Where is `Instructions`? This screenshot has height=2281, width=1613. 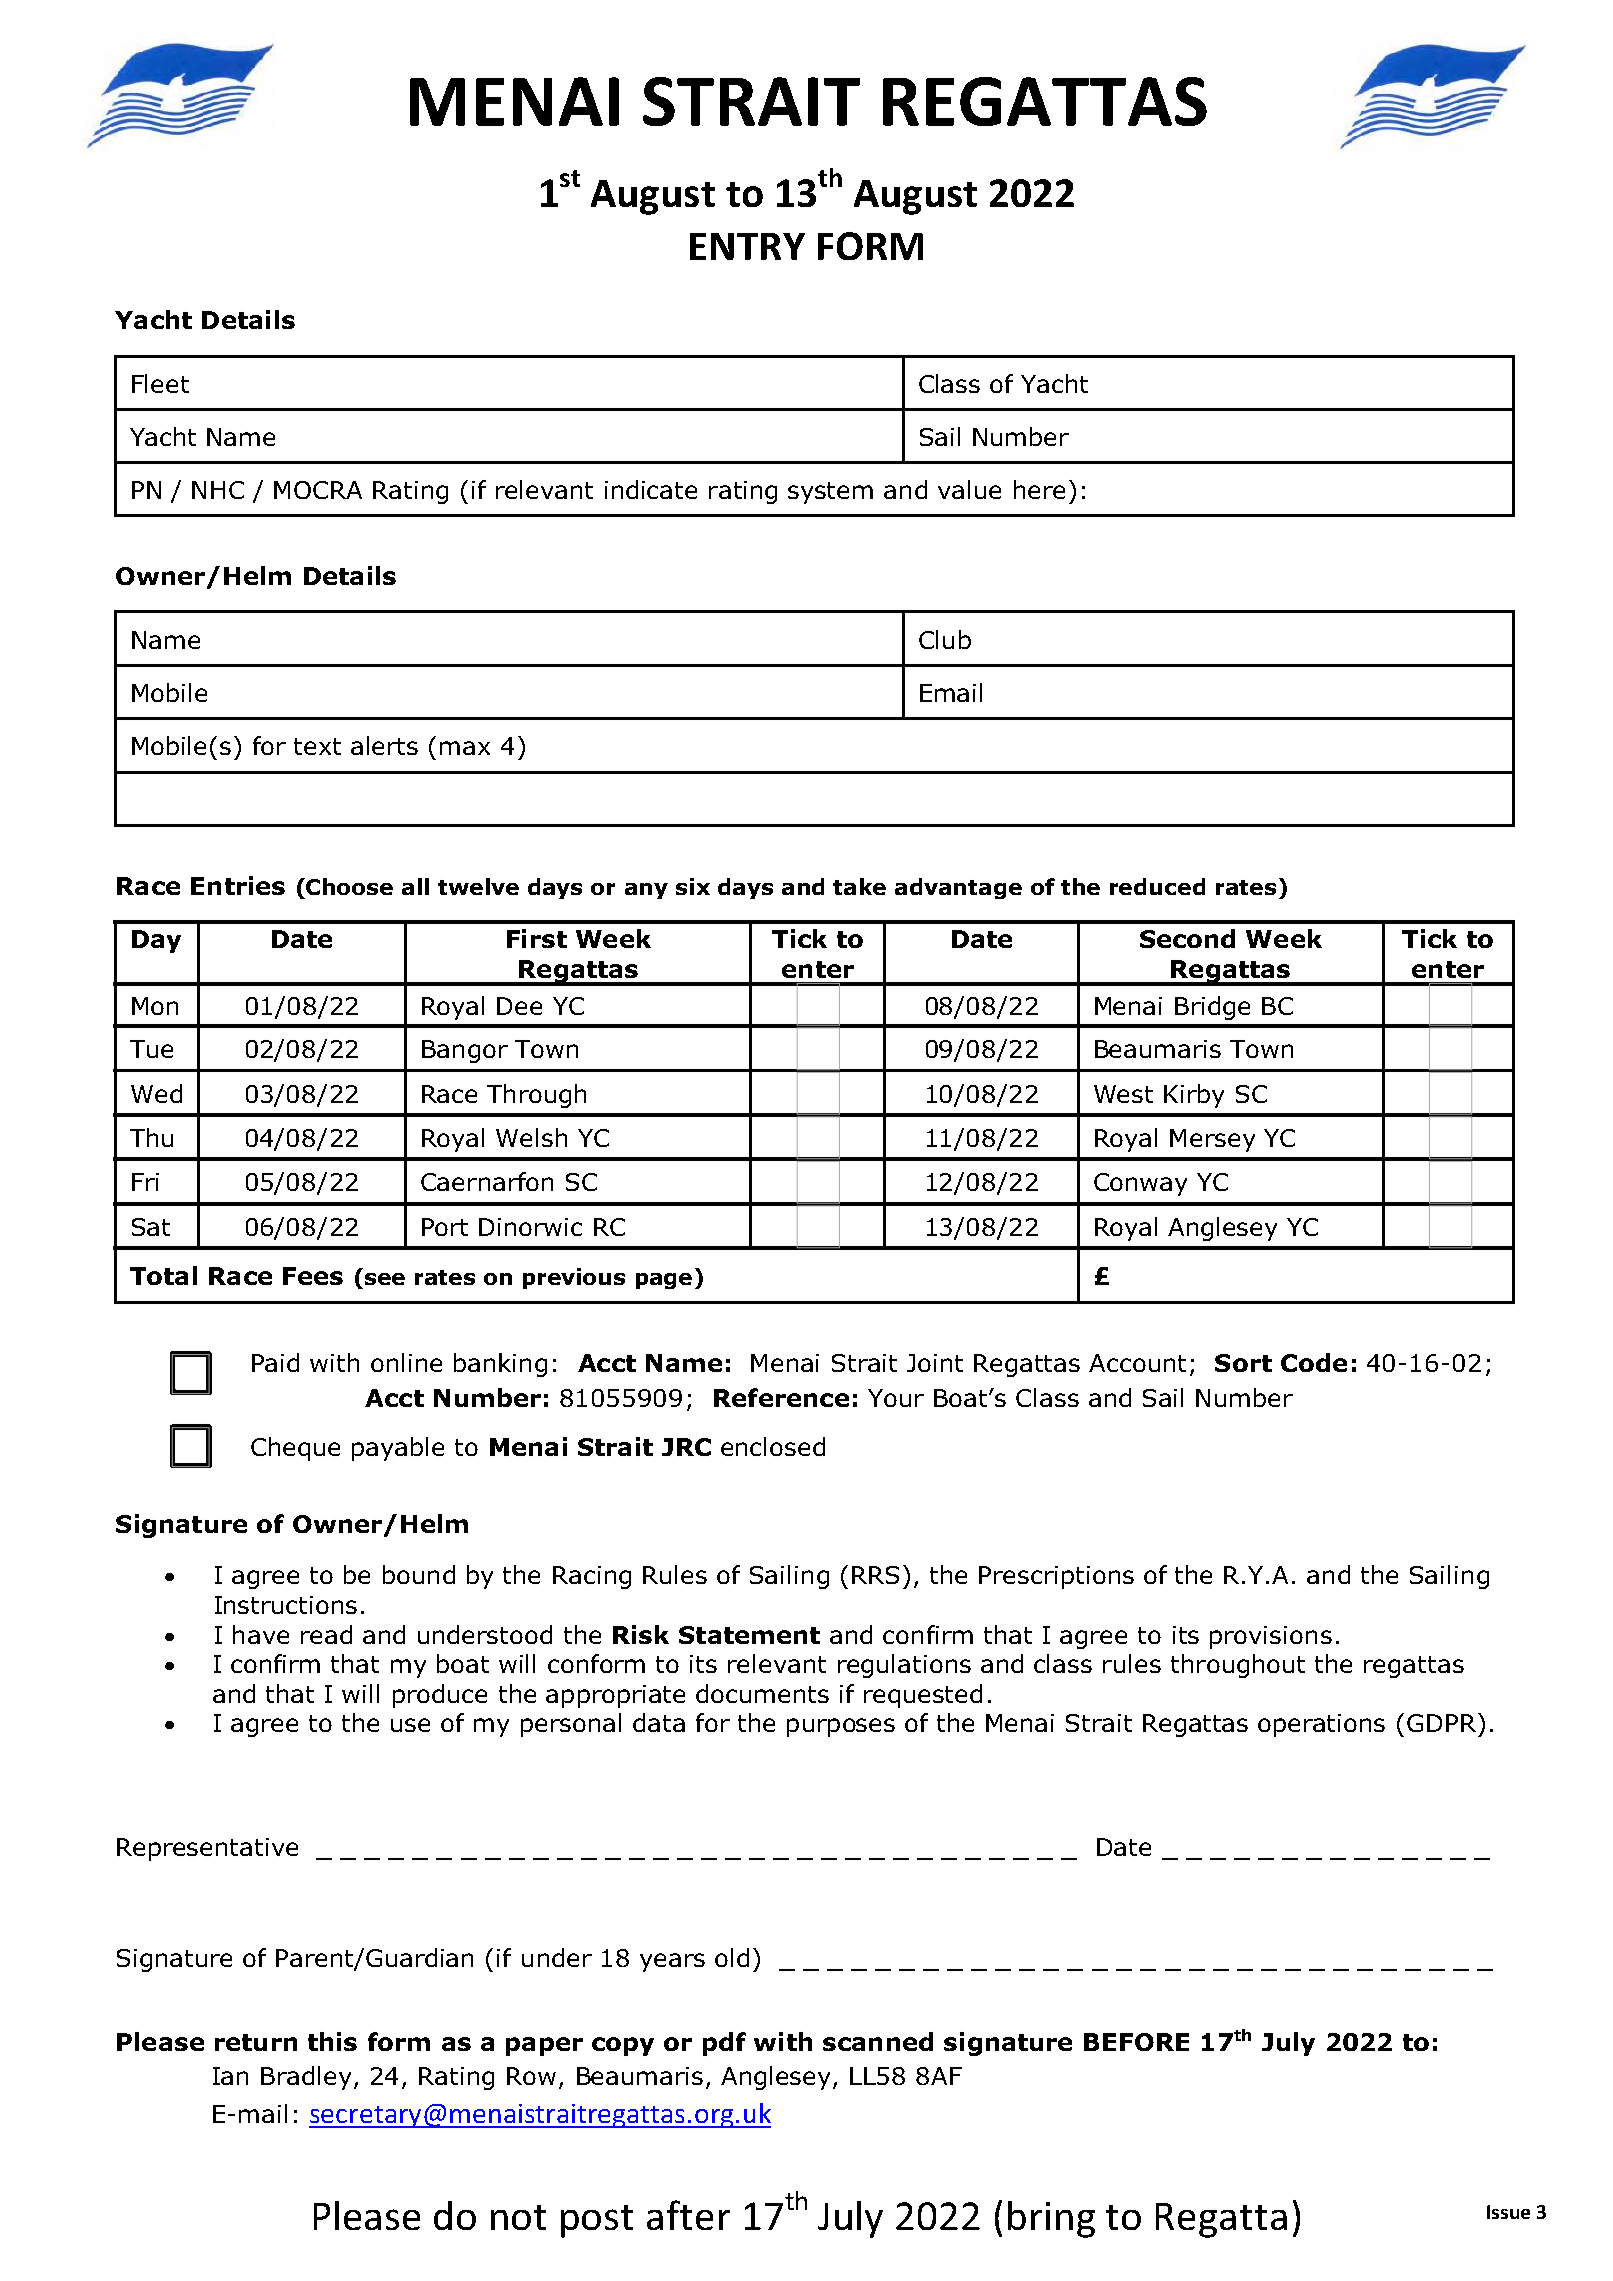 Instructions is located at coordinates (286, 1605).
